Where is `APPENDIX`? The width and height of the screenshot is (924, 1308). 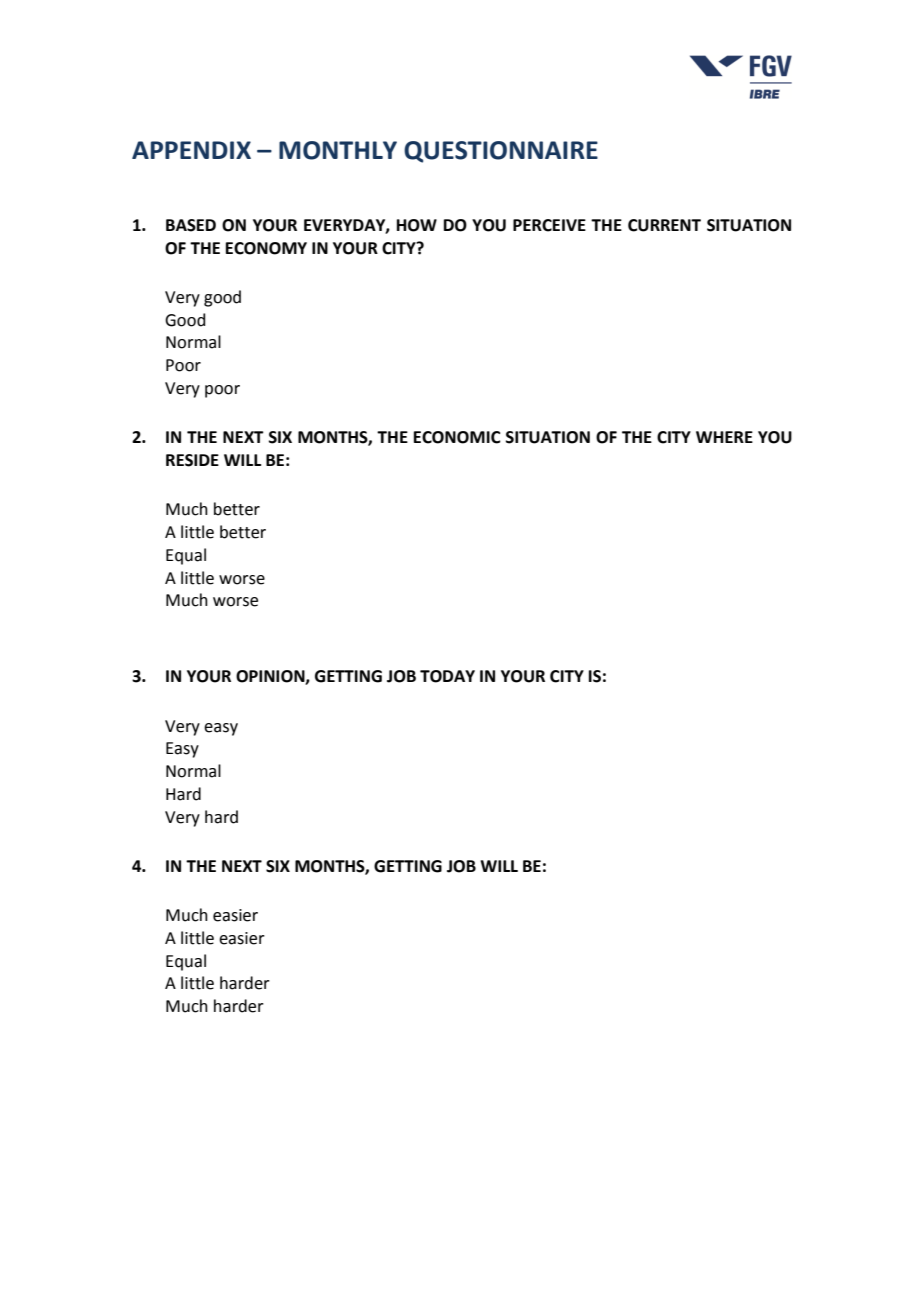 APPENDIX is located at coordinates (191, 150).
